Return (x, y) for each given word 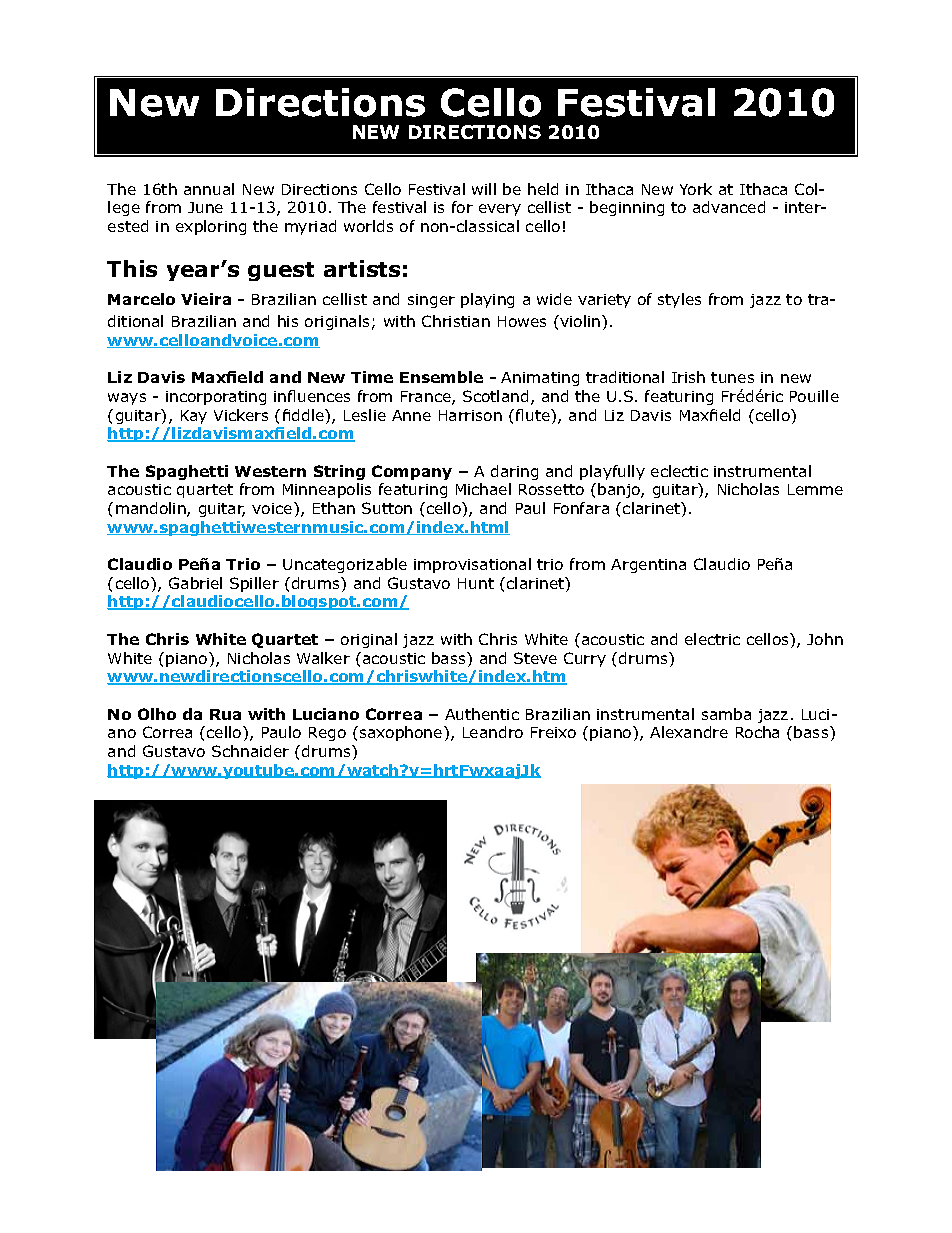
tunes (732, 377)
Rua (225, 714)
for (462, 207)
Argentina (648, 566)
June (205, 207)
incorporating (216, 398)
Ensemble (441, 377)
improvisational (472, 565)
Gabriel (195, 583)
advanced (729, 207)
